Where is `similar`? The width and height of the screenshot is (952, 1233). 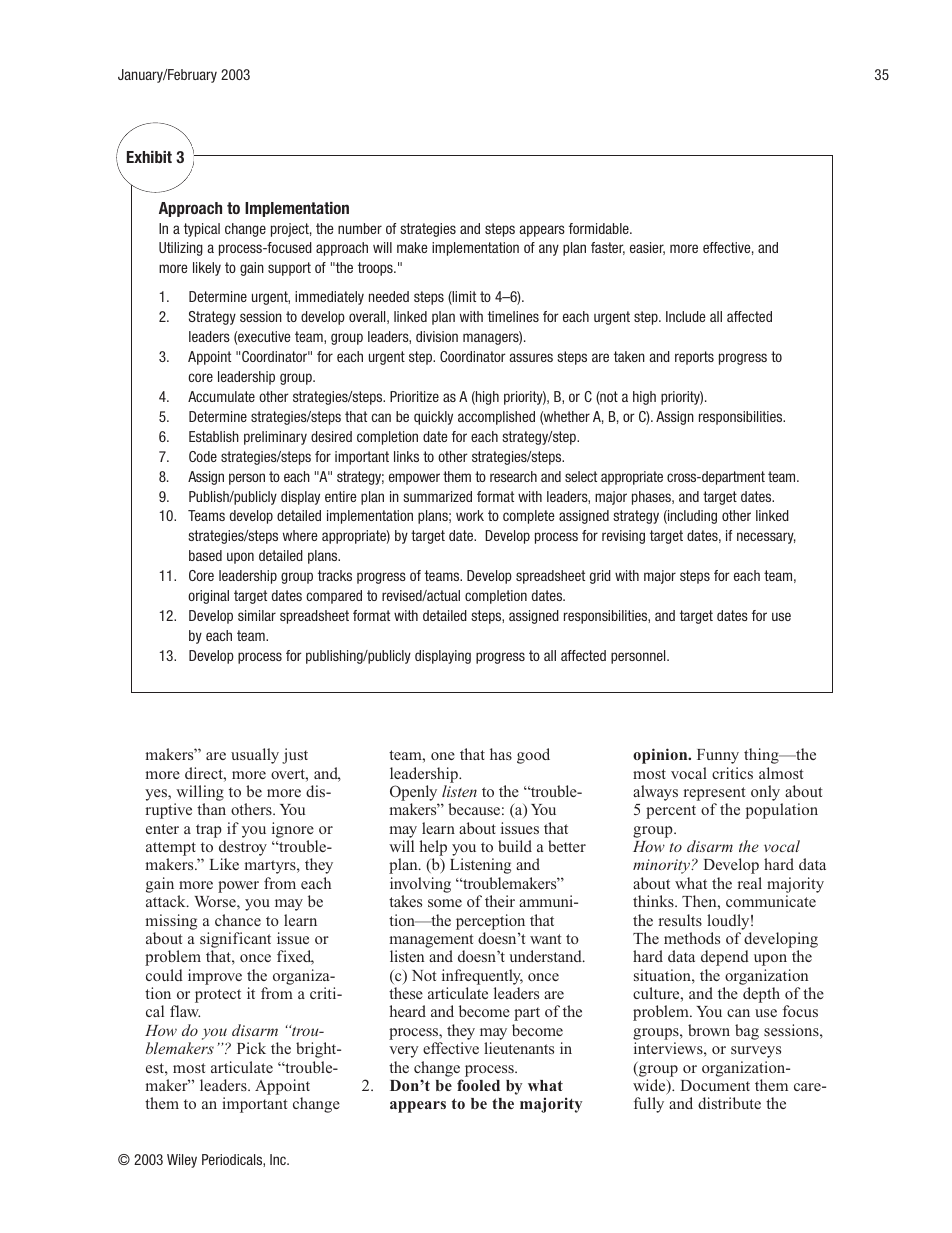 similar is located at coordinates (257, 615).
